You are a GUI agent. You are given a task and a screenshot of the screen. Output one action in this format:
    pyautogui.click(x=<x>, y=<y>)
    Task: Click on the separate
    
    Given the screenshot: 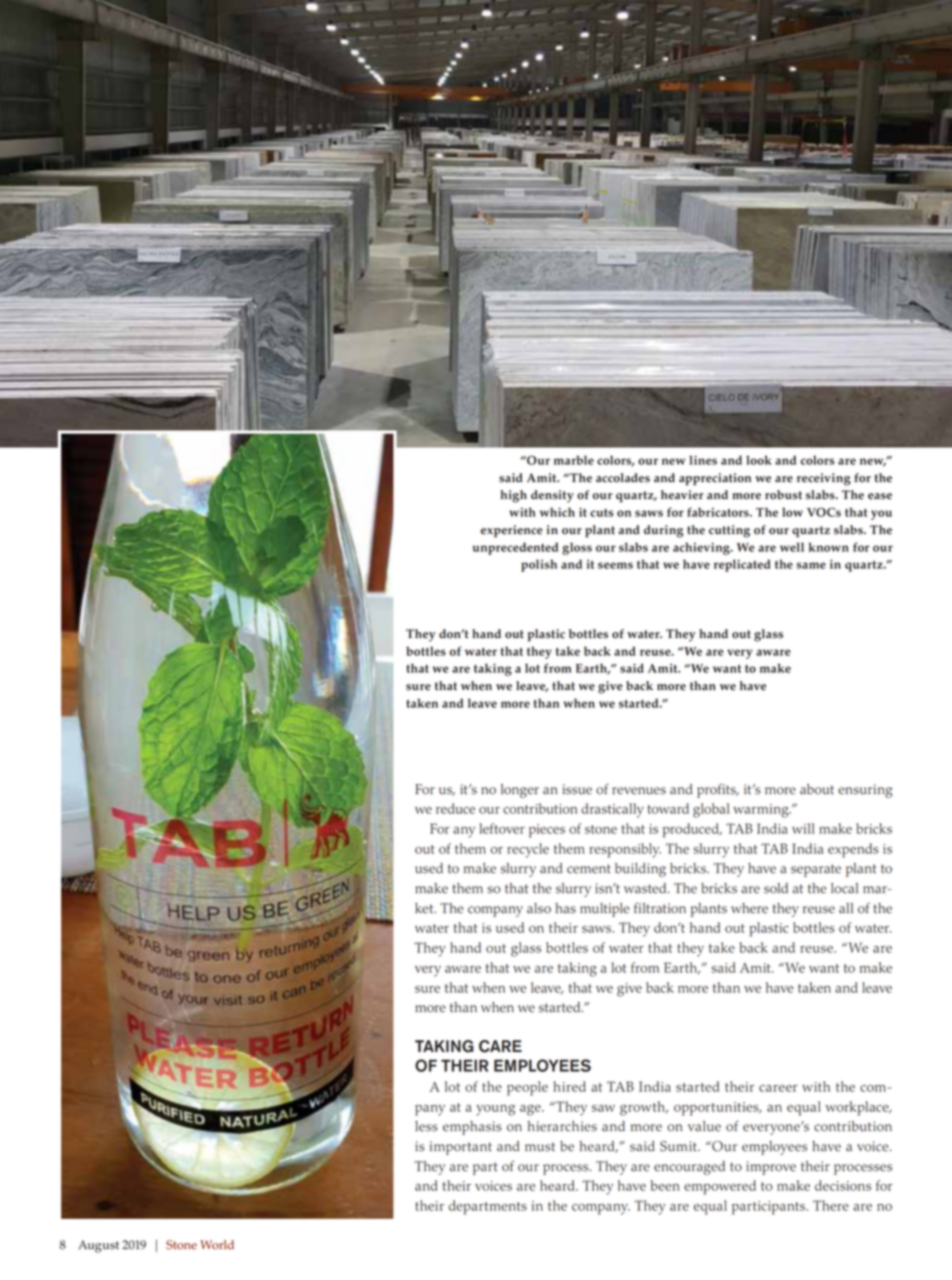 What is the action you would take?
    pyautogui.click(x=816, y=870)
